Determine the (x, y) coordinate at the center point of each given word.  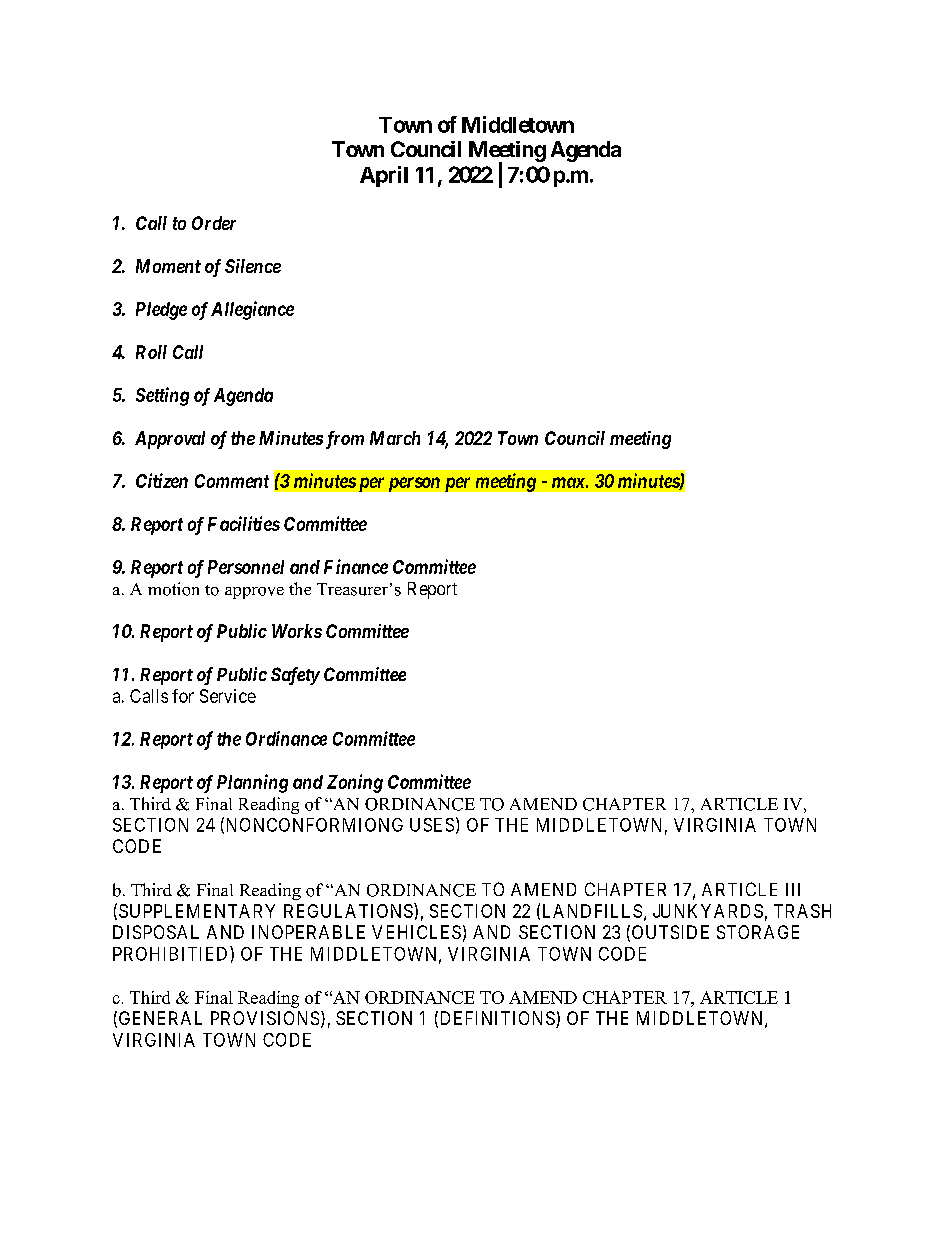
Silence (253, 266)
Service (228, 696)
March (395, 438)
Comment (232, 481)
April (384, 176)
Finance (356, 566)
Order (214, 223)
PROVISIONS (265, 1018)
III (793, 889)
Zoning (355, 783)
